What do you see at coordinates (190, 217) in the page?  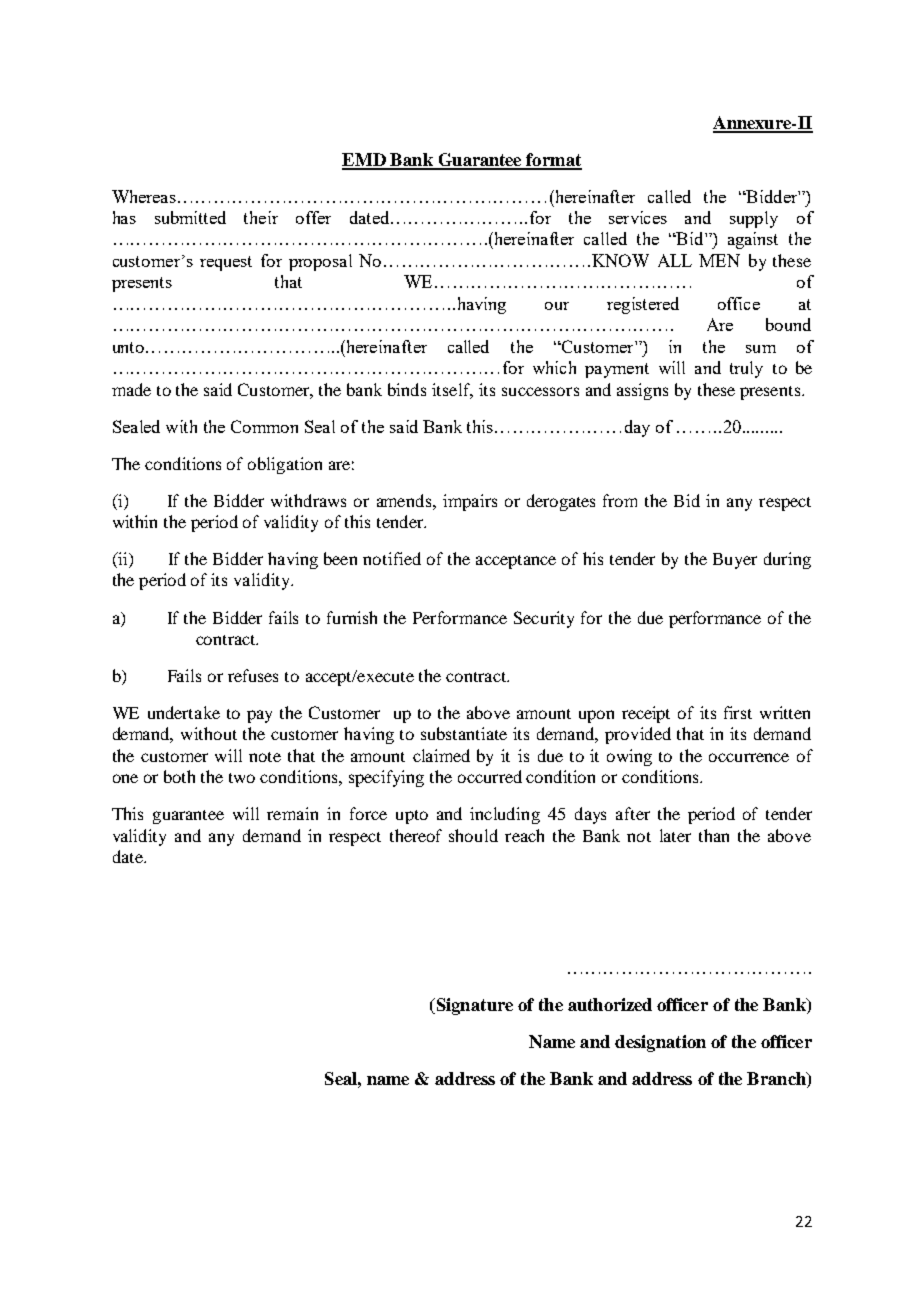 I see `submitted` at bounding box center [190, 217].
